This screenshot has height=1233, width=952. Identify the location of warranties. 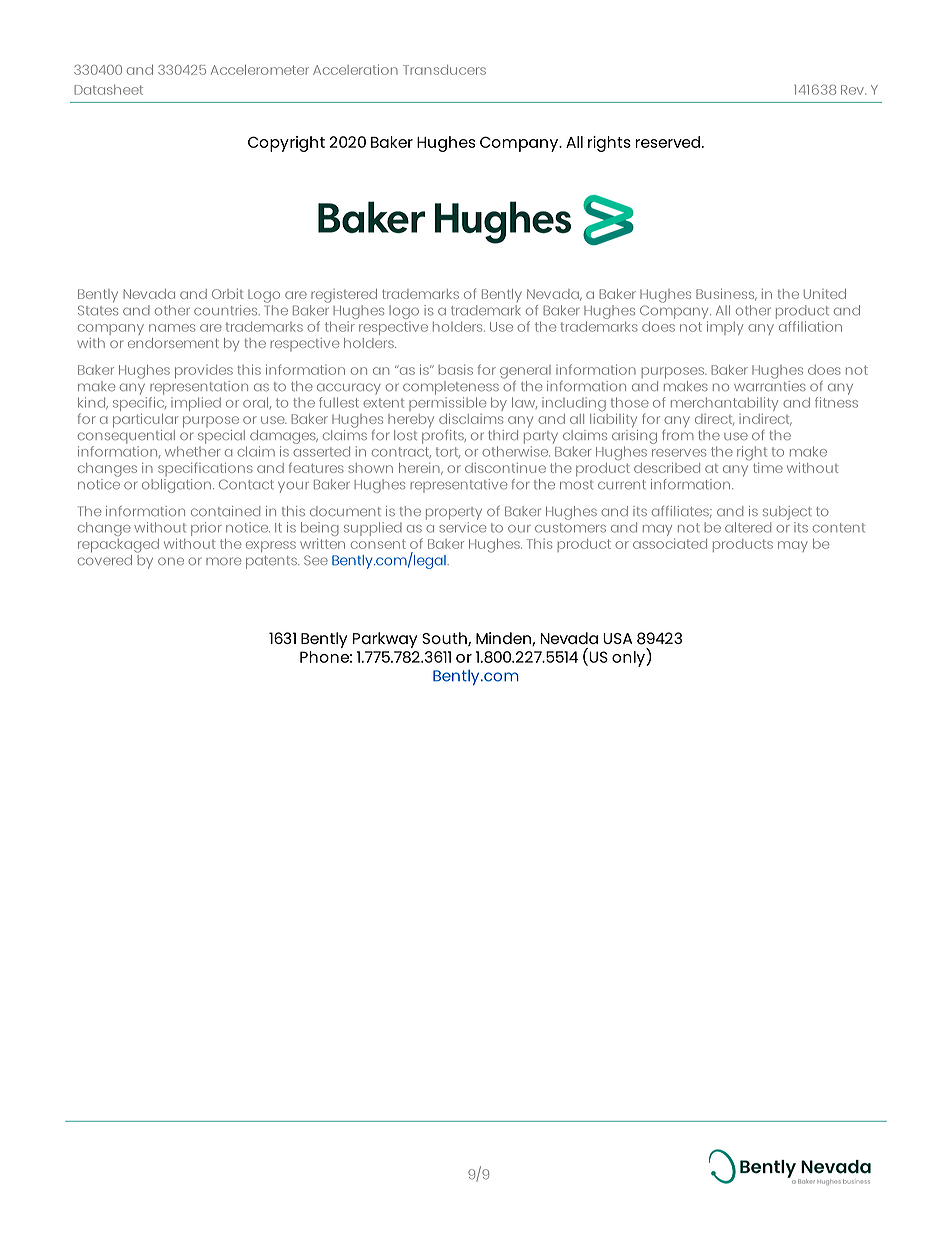
(770, 384).
